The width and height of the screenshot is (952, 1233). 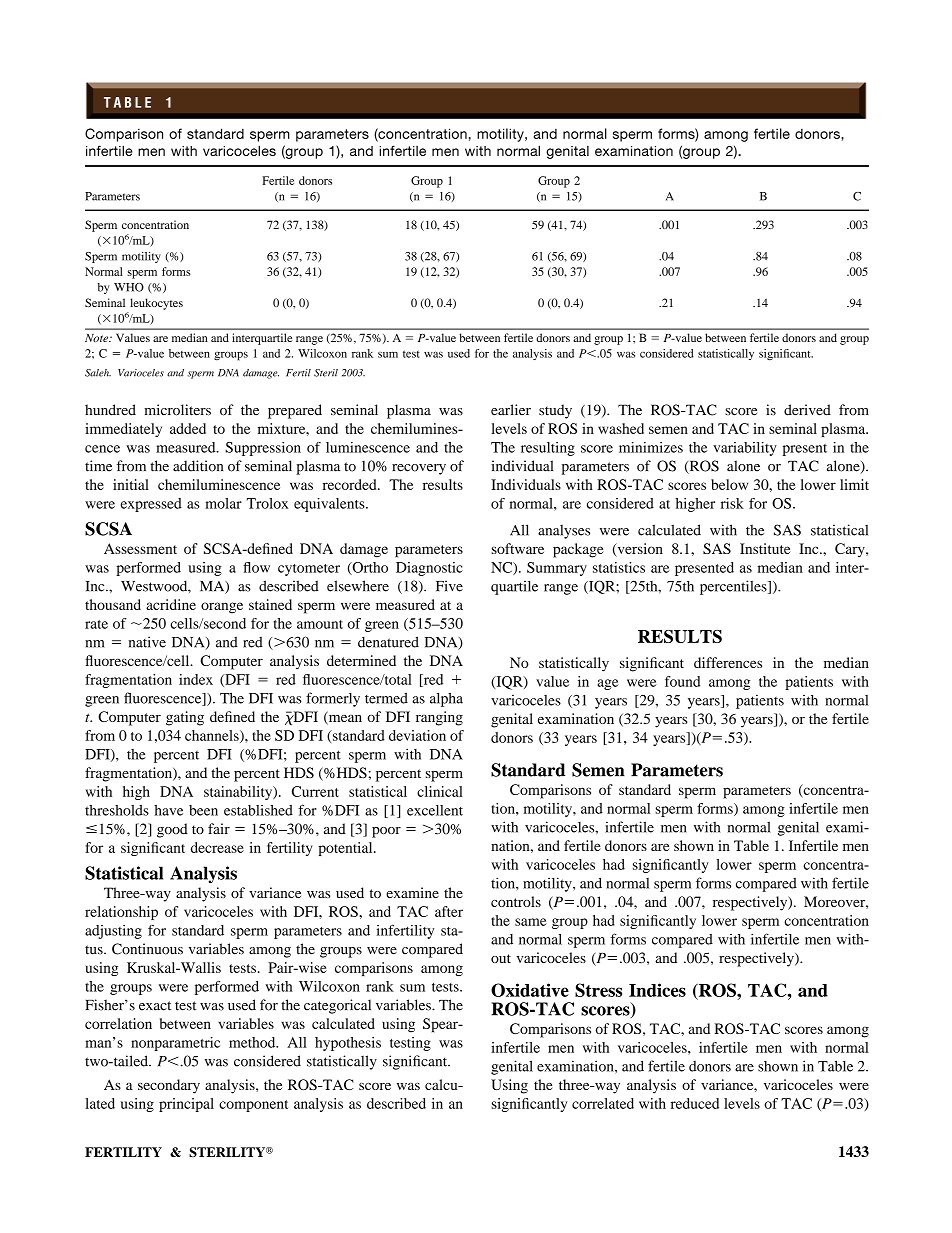 I want to click on principal, so click(x=186, y=1105).
